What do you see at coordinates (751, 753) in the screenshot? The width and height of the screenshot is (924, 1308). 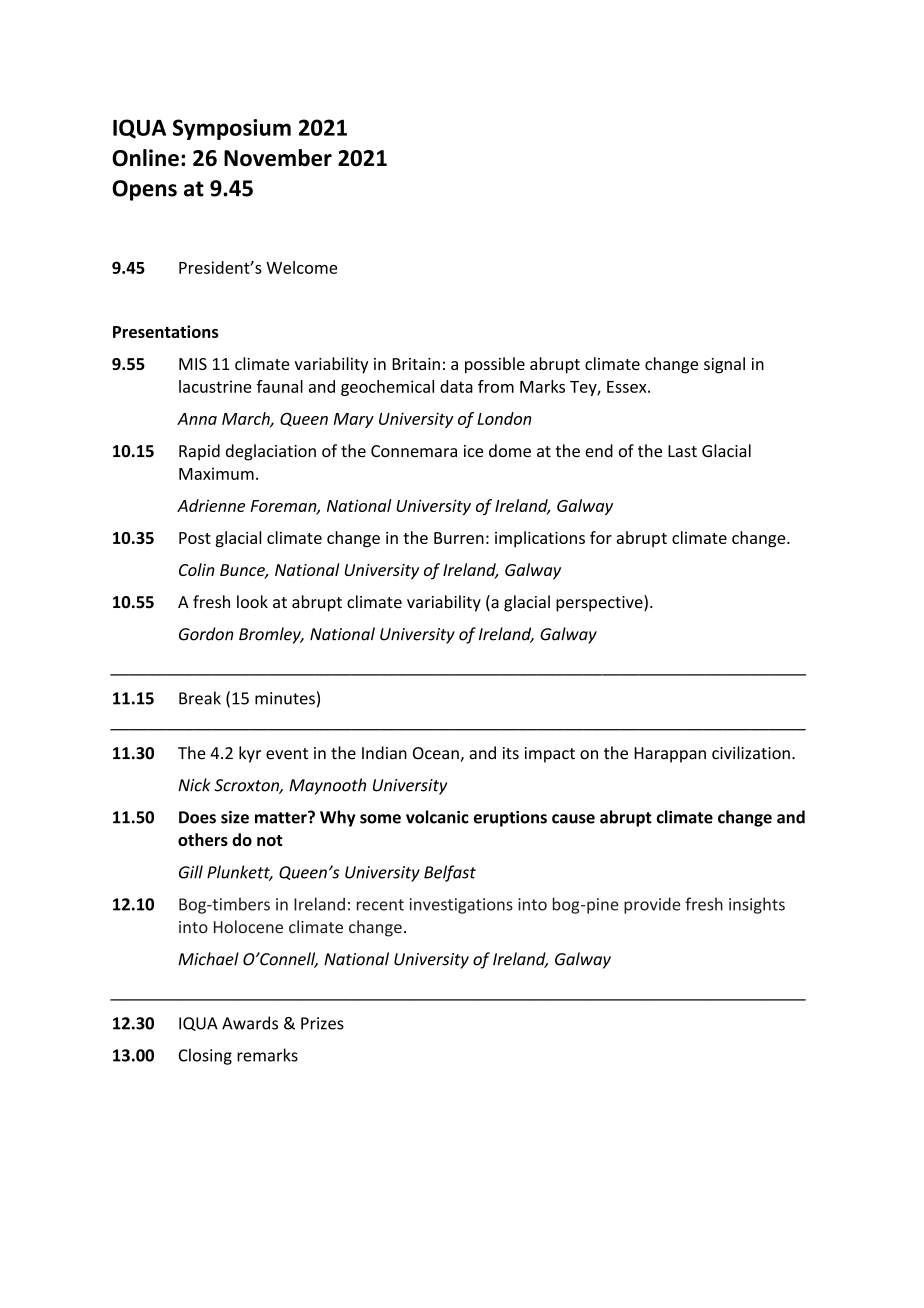 I see `civilization` at bounding box center [751, 753].
